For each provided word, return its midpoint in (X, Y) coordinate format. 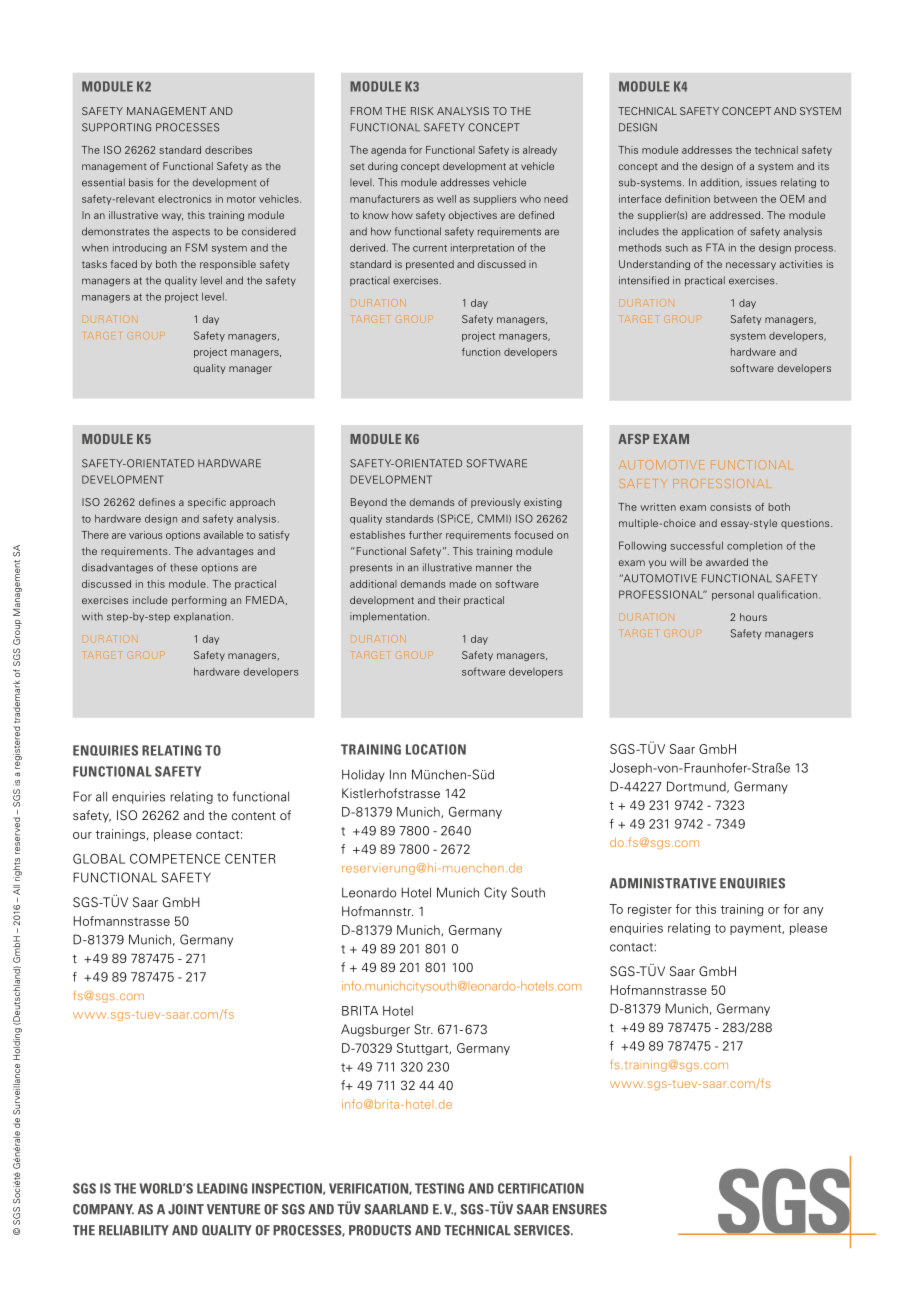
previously (496, 503)
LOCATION (436, 749)
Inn (398, 774)
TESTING (439, 1188)
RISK (422, 111)
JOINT (186, 1209)
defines (157, 502)
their (449, 600)
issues (761, 182)
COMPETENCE (175, 859)
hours (753, 617)
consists (730, 507)
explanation (203, 617)
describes (228, 150)
